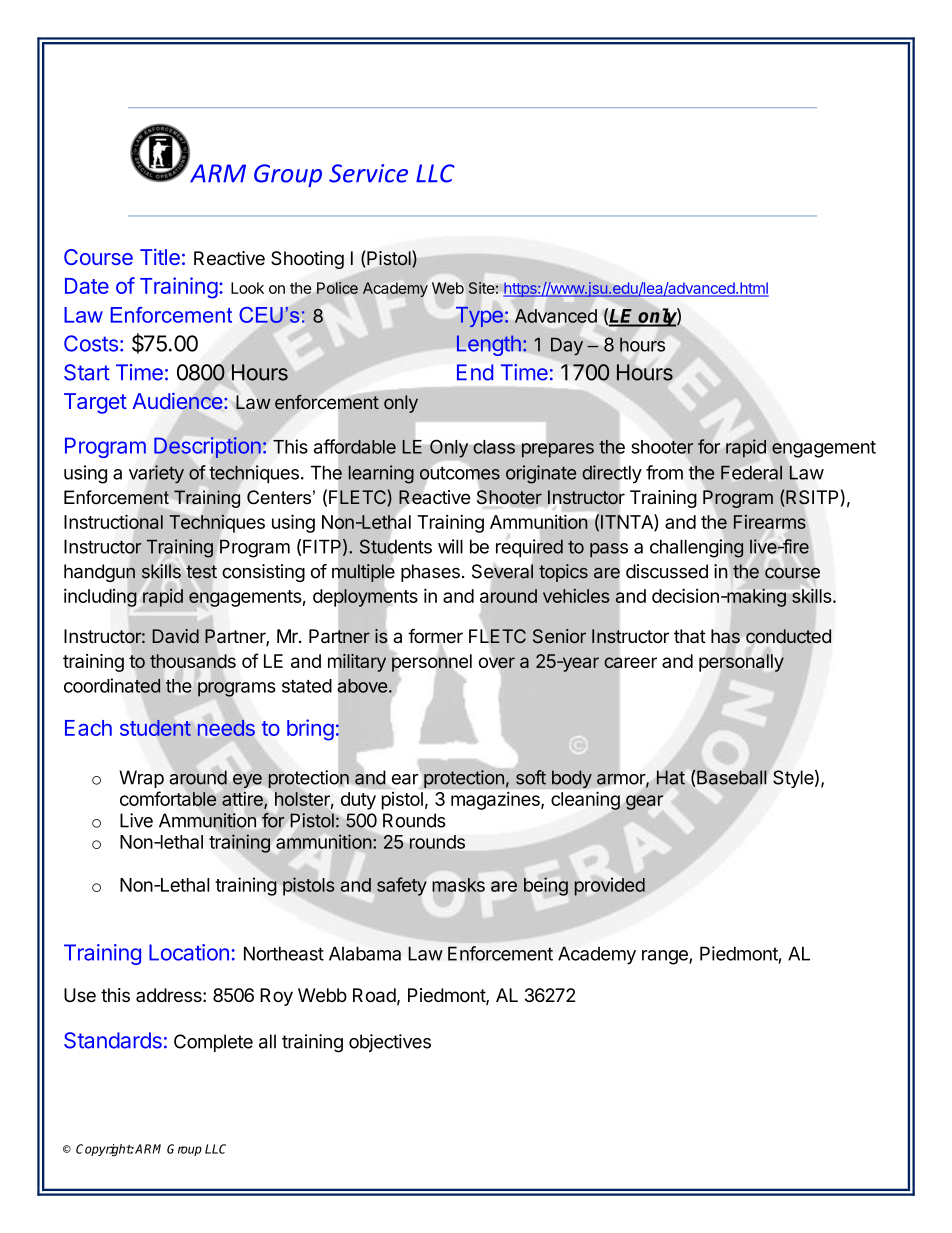  Describe the element at coordinates (160, 256) in the screenshot. I see `Title` at that location.
